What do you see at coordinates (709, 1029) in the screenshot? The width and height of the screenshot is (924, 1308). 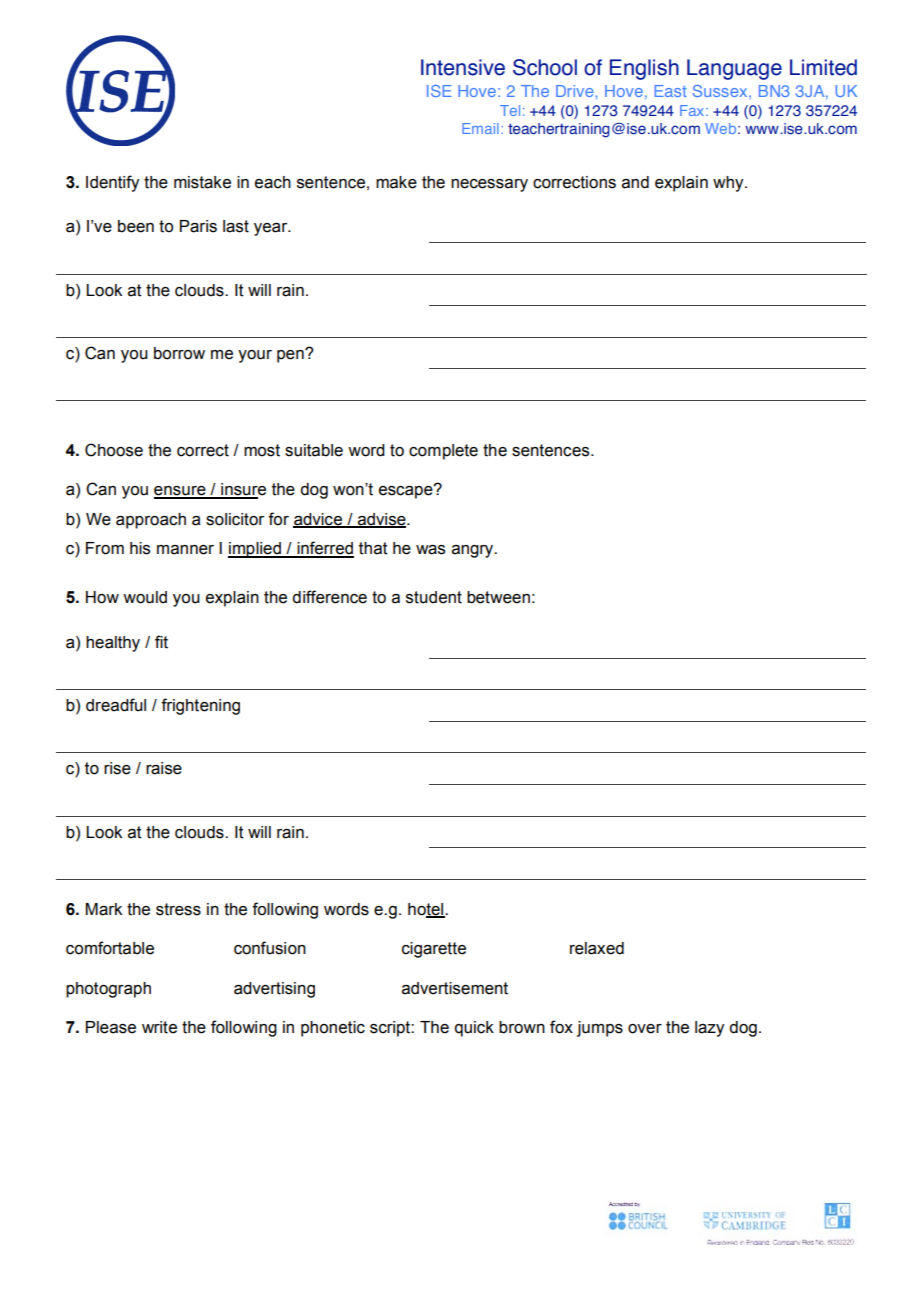 I see `lazy` at bounding box center [709, 1029].
